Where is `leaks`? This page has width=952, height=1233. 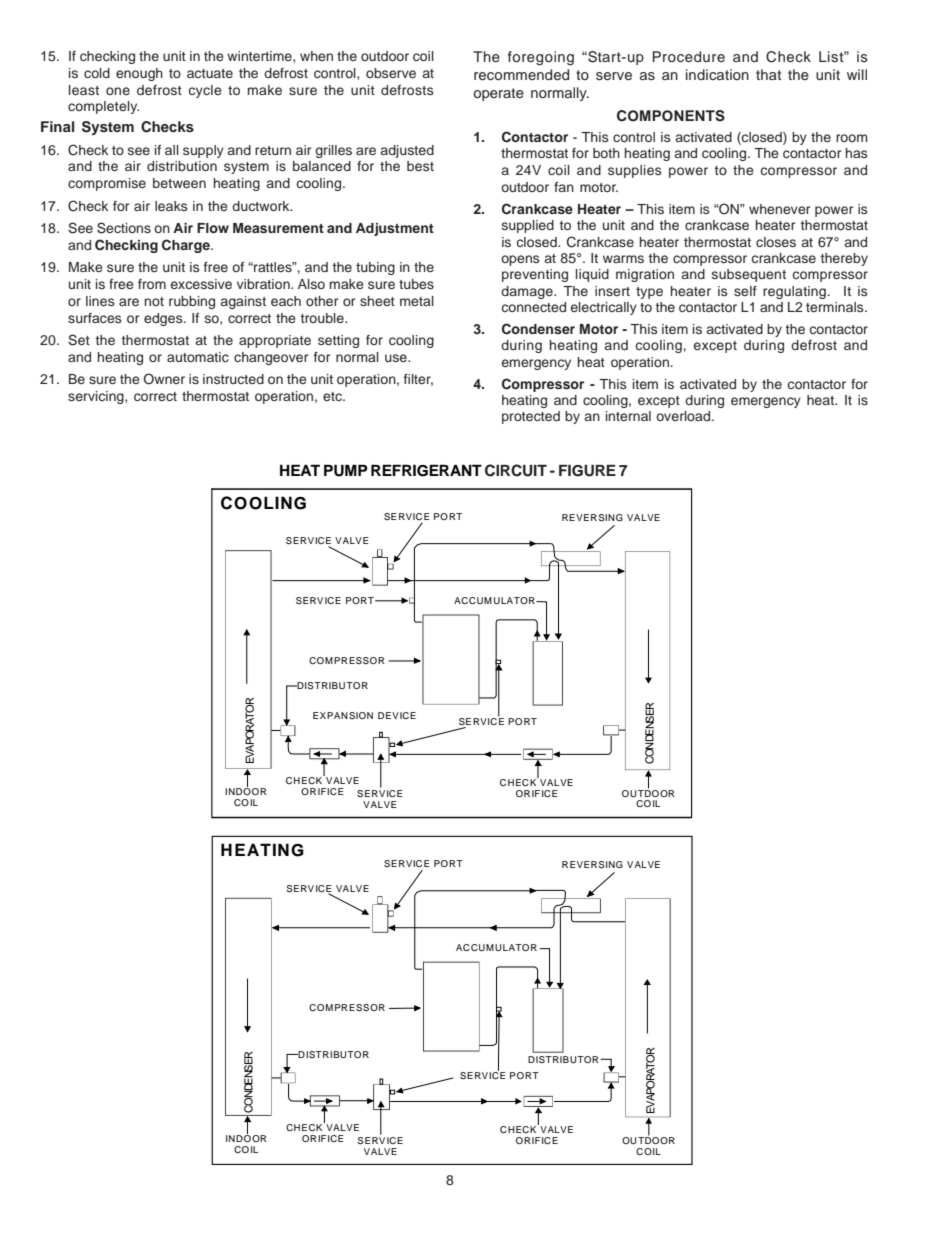
leaks is located at coordinates (171, 206).
